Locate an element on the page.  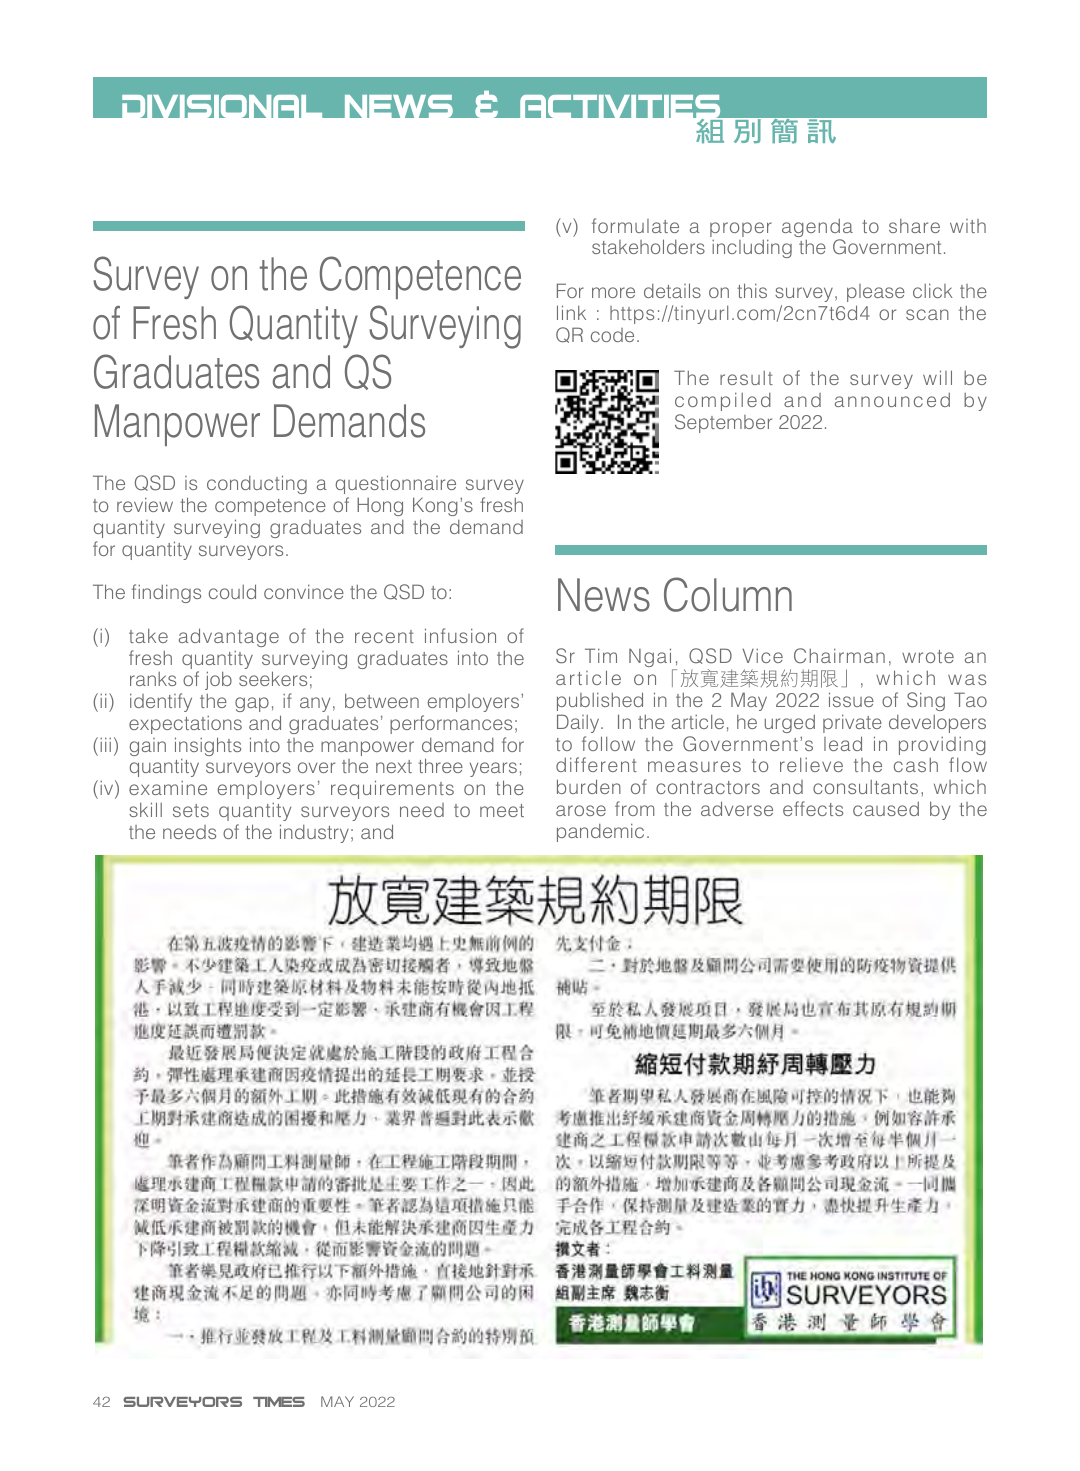
caused is located at coordinates (886, 809).
